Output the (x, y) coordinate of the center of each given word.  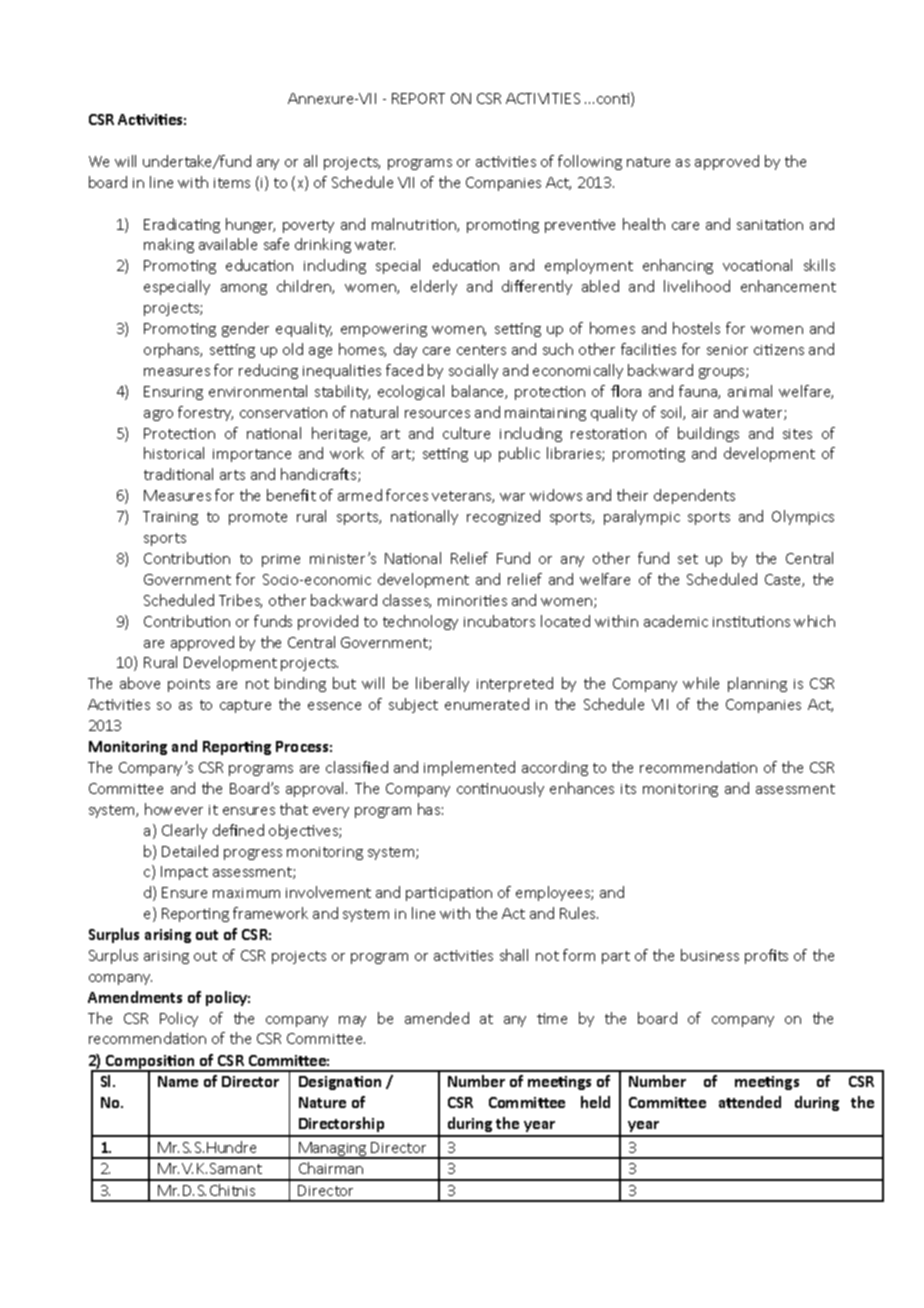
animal (750, 391)
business (710, 955)
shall (514, 955)
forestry (205, 413)
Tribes (240, 601)
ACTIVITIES (543, 98)
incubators (499, 621)
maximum (246, 893)
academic (676, 621)
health (644, 224)
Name (178, 1081)
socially (473, 371)
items (232, 183)
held (595, 1102)
